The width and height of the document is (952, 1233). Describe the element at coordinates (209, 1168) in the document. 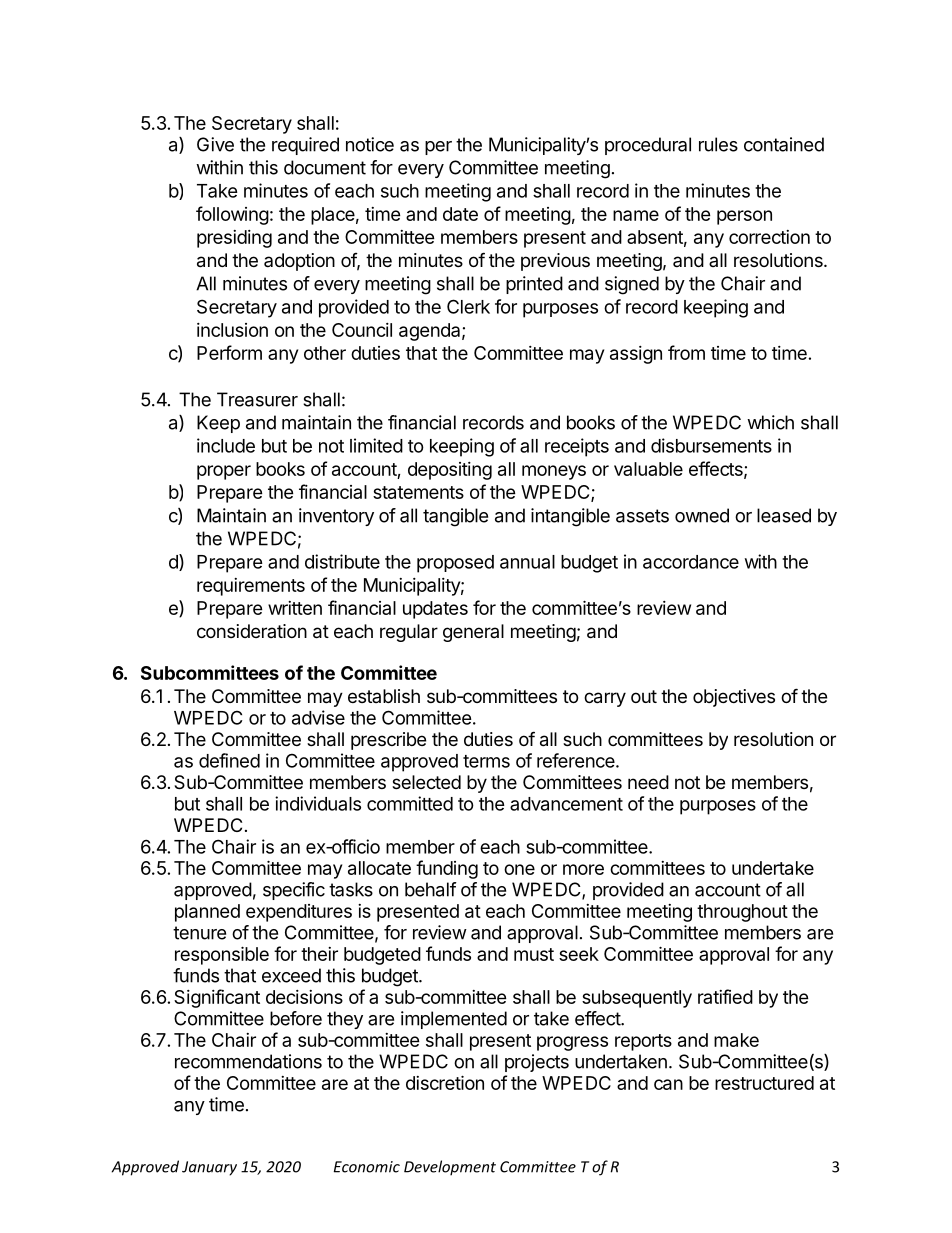

I see `January` at that location.
